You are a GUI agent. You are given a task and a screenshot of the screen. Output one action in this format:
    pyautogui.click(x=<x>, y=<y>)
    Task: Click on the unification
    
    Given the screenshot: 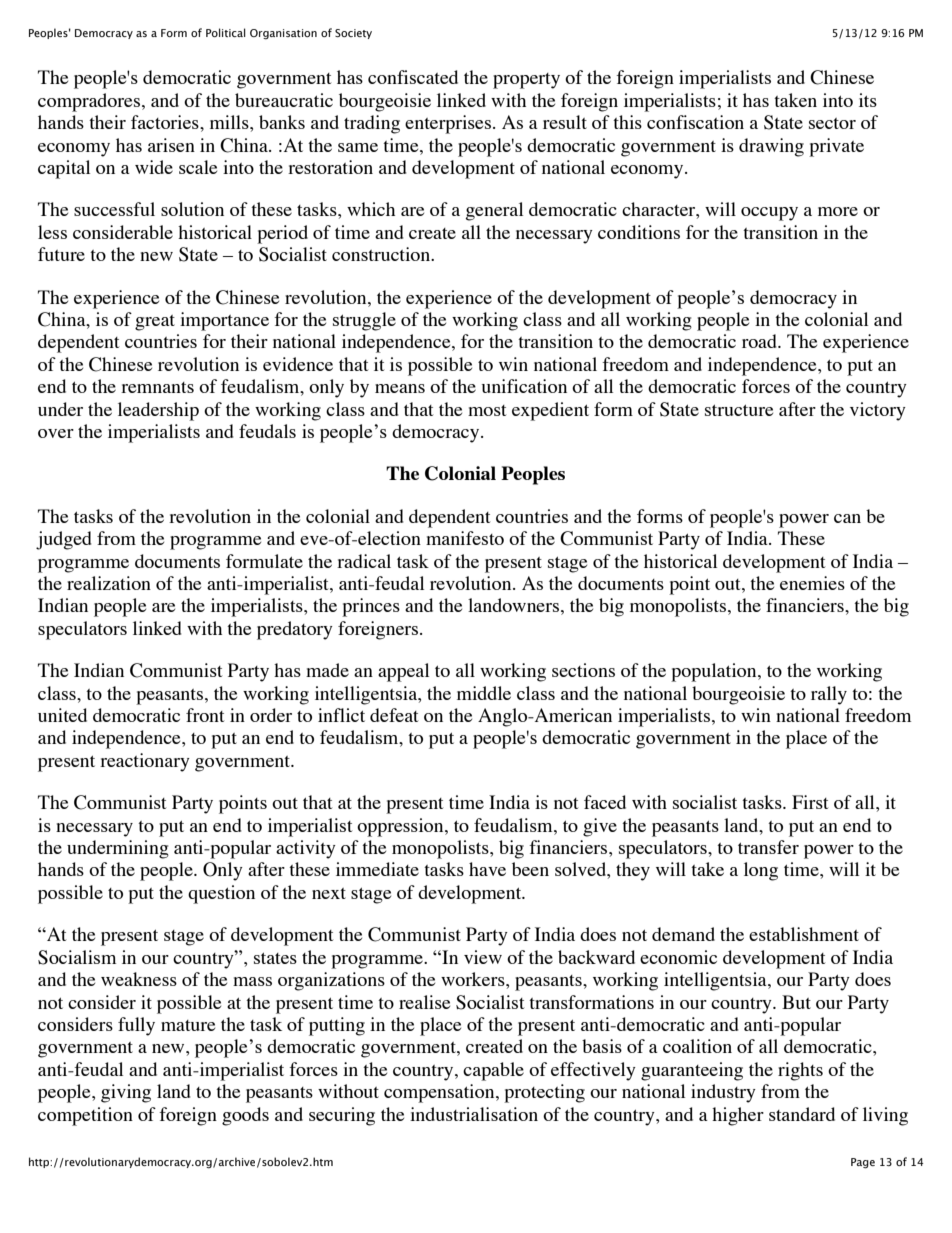 What is the action you would take?
    pyautogui.click(x=524, y=386)
